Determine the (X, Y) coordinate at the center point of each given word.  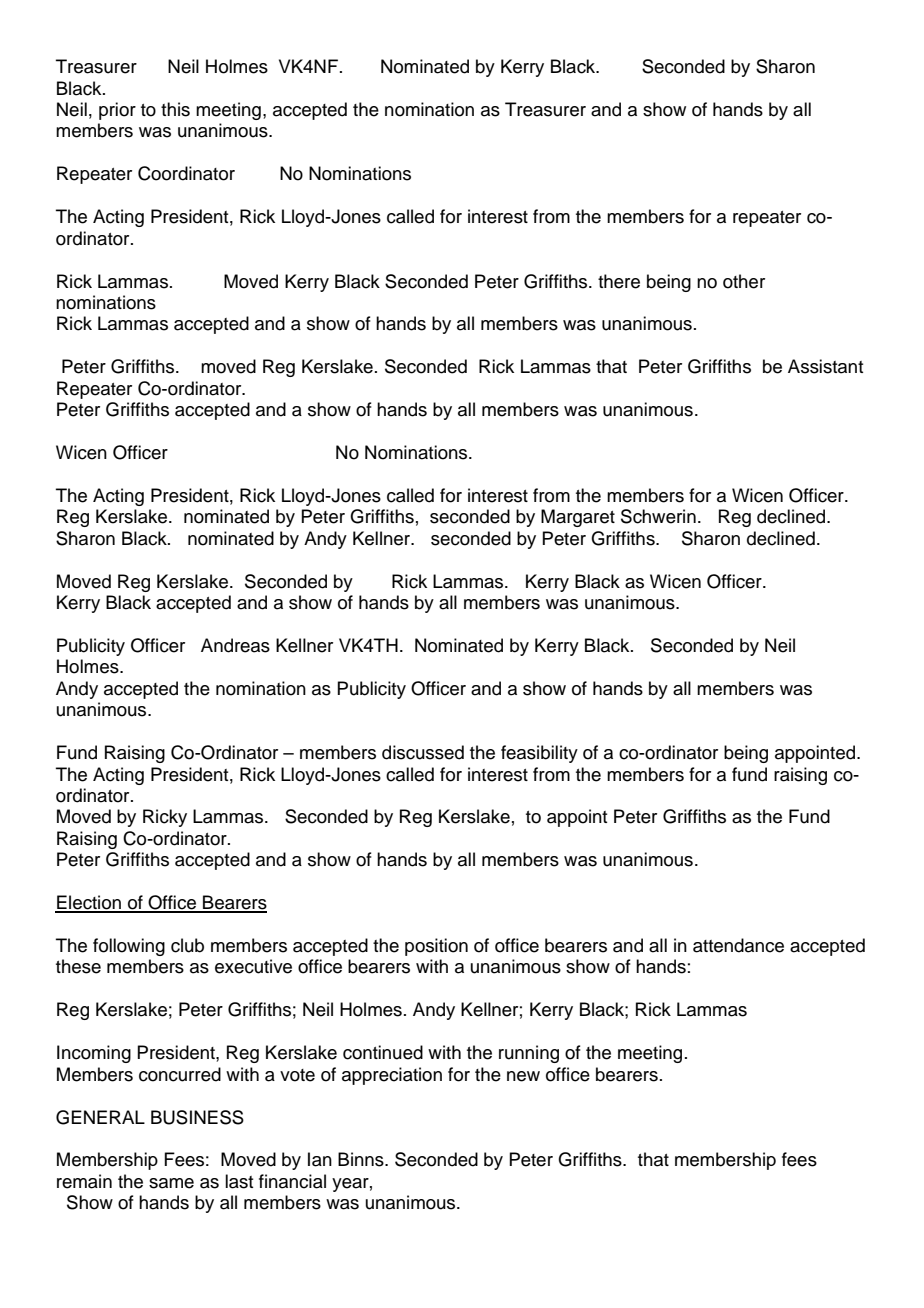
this (175, 109)
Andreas (235, 645)
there (619, 281)
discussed (423, 752)
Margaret (578, 518)
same (171, 1183)
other (744, 281)
